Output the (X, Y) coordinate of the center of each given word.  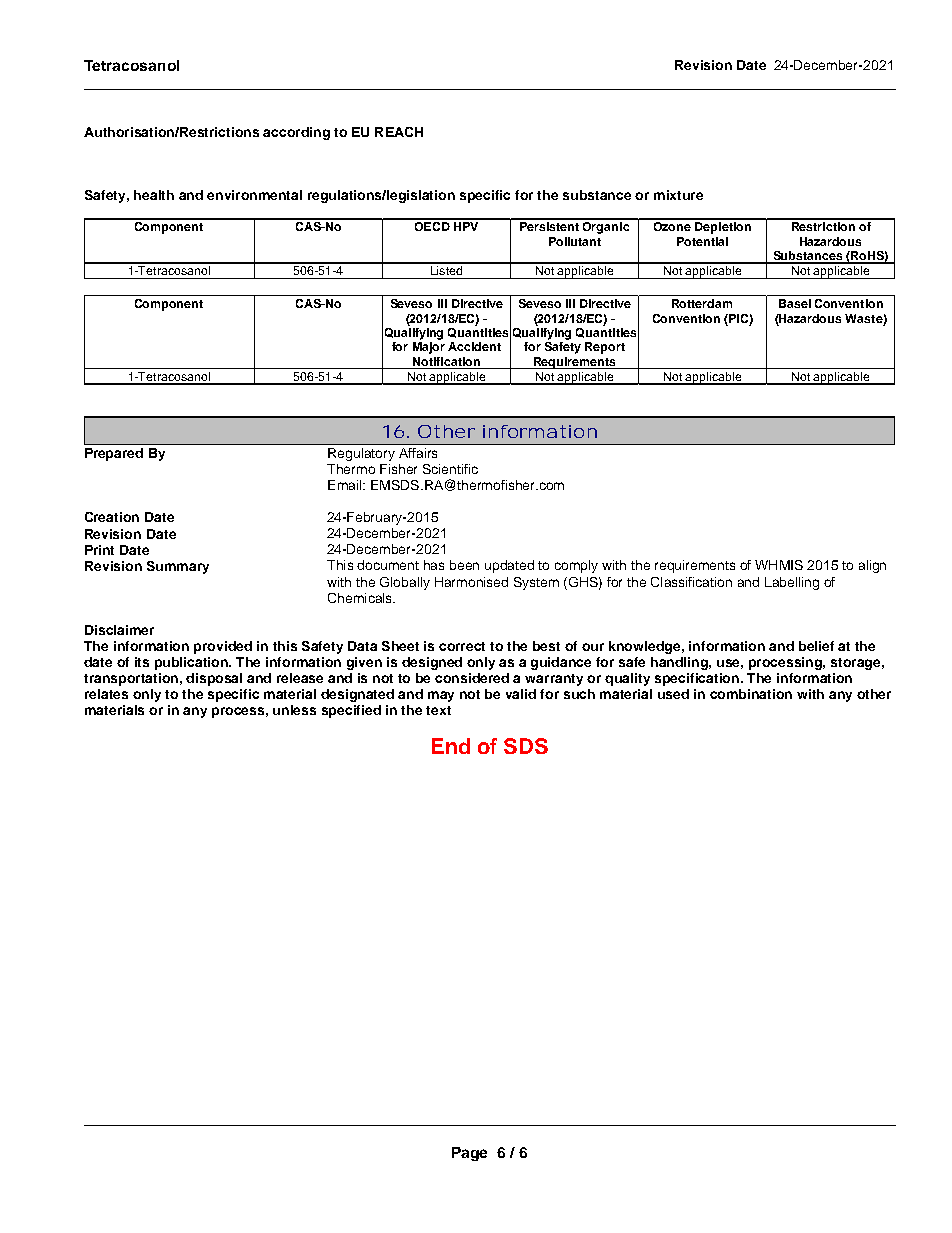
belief (816, 646)
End (451, 746)
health (154, 195)
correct (462, 646)
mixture (678, 195)
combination (751, 694)
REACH (399, 132)
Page (469, 1154)
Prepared (114, 454)
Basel (795, 303)
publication (192, 663)
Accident (474, 346)
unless (294, 710)
